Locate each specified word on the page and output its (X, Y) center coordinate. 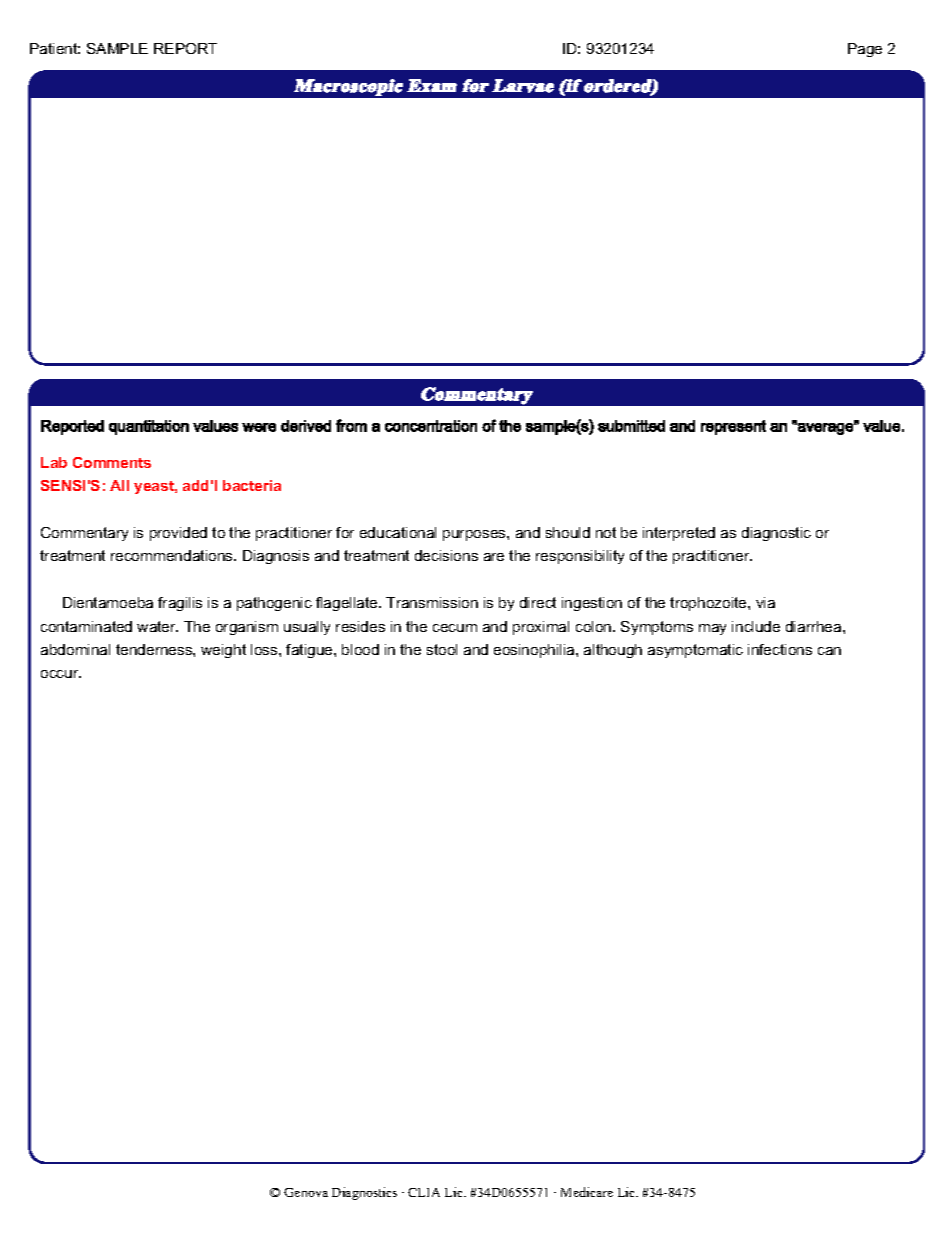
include (756, 626)
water (157, 626)
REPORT (185, 48)
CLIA (424, 1192)
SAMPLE (117, 48)
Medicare (587, 1192)
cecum (455, 628)
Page (865, 50)
